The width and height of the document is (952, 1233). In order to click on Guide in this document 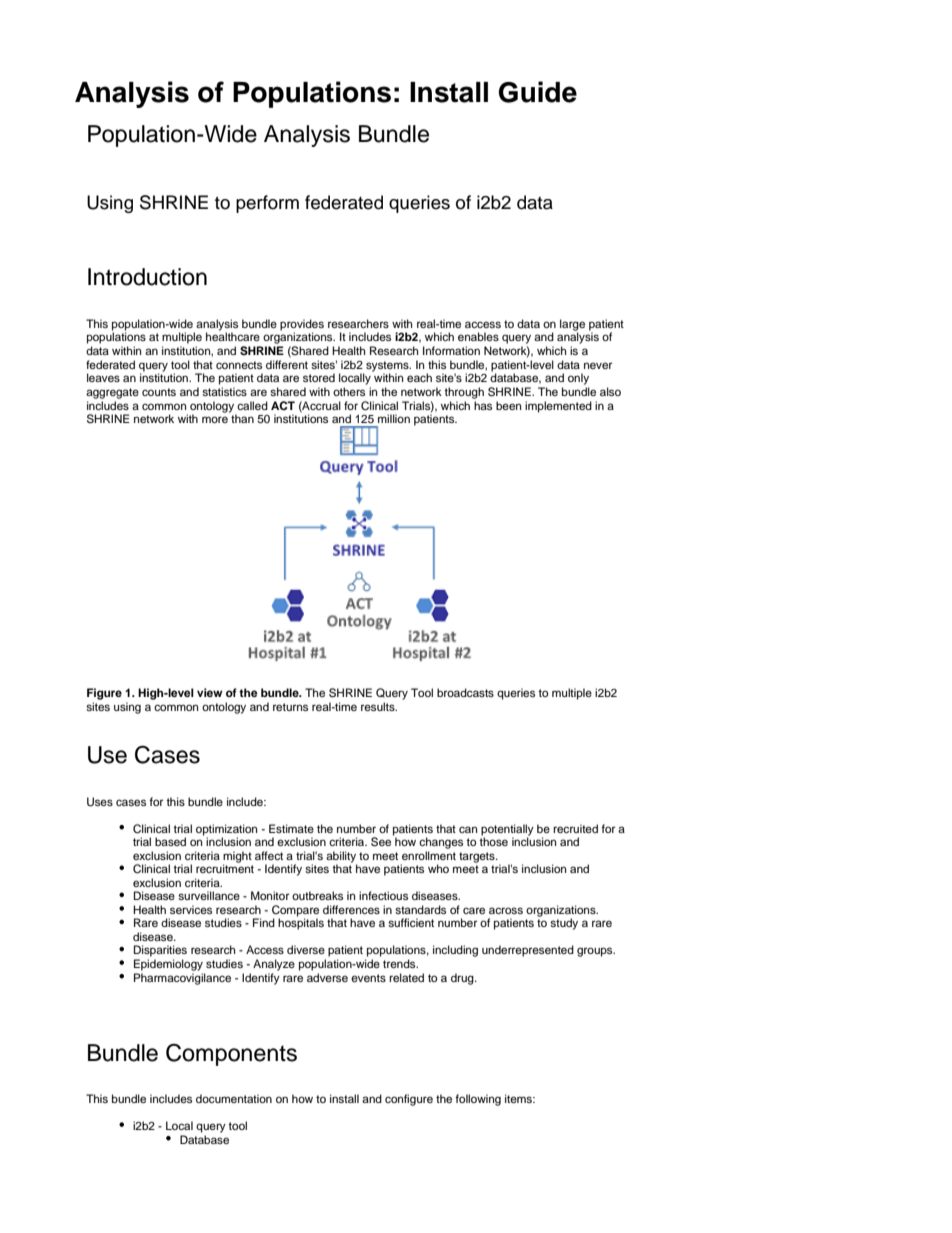, I will do `click(538, 92)`.
